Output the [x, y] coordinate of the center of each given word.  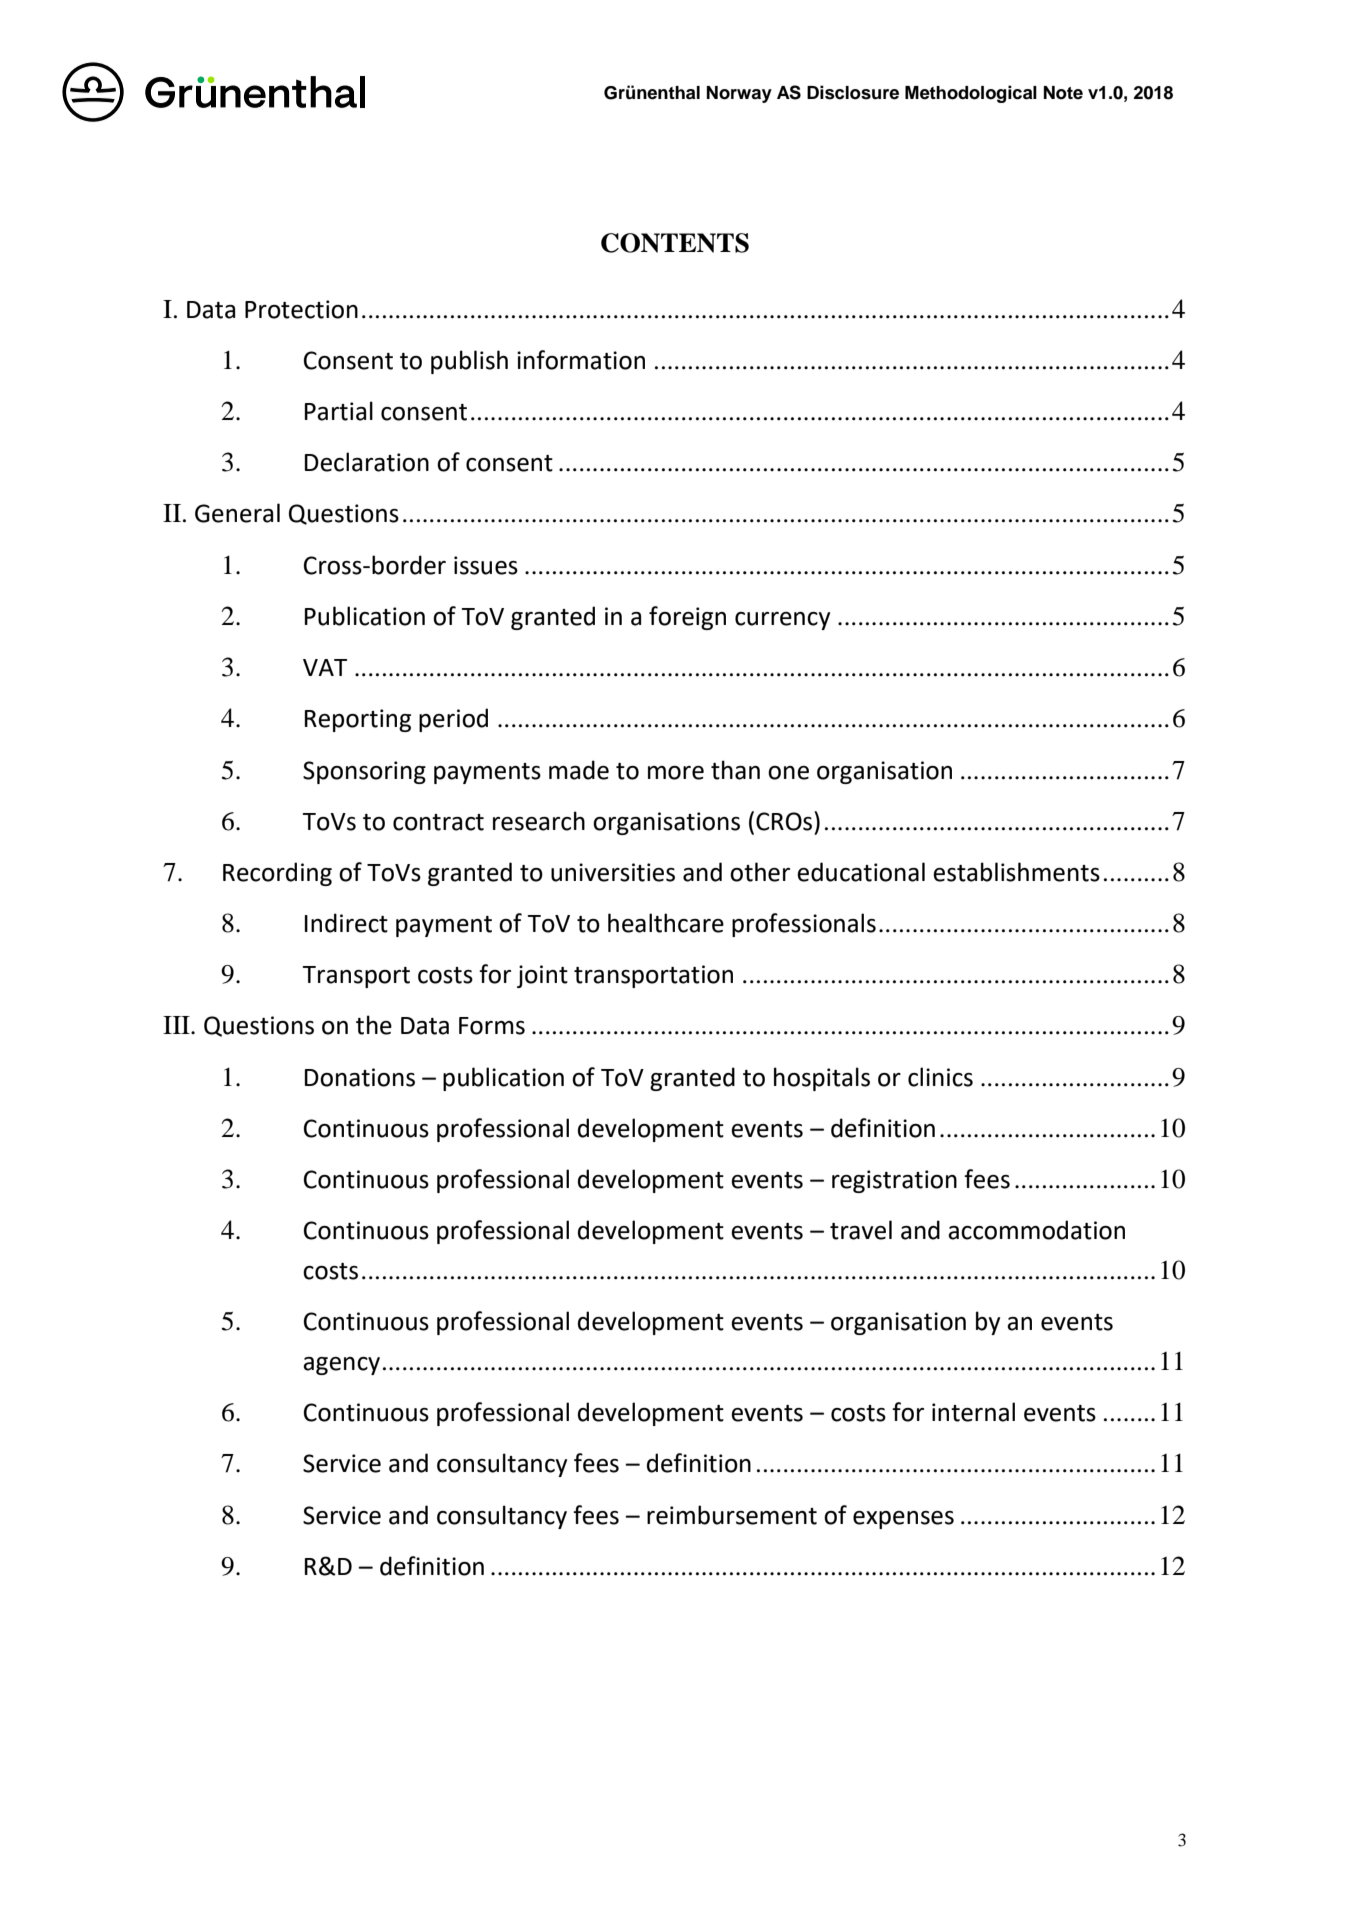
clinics [940, 1077]
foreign [687, 618]
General [237, 513]
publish [469, 362]
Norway [739, 94]
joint [542, 976]
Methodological [971, 94]
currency [782, 621]
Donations [360, 1077]
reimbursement [732, 1515]
